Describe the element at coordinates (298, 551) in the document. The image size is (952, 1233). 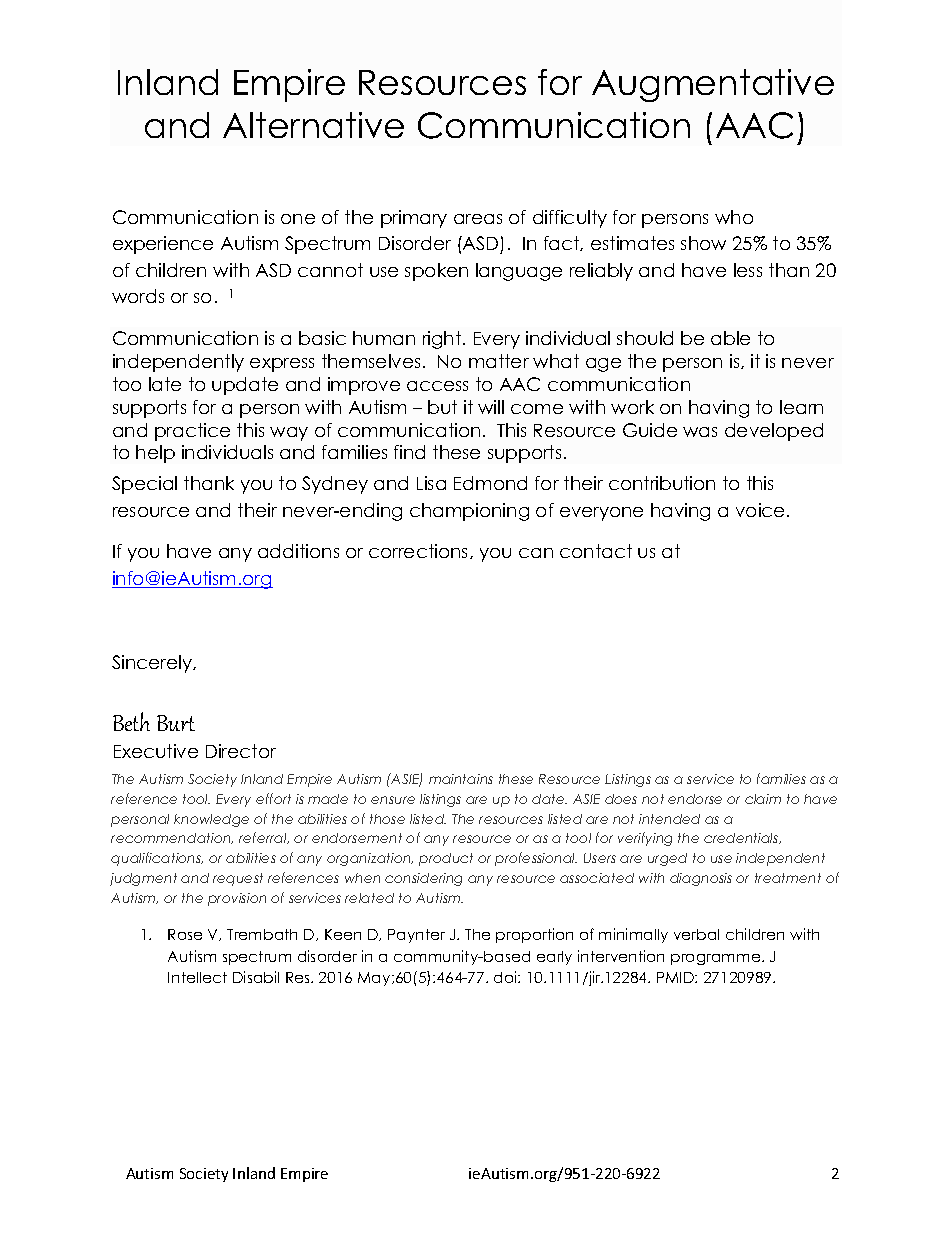
I see `additions` at that location.
